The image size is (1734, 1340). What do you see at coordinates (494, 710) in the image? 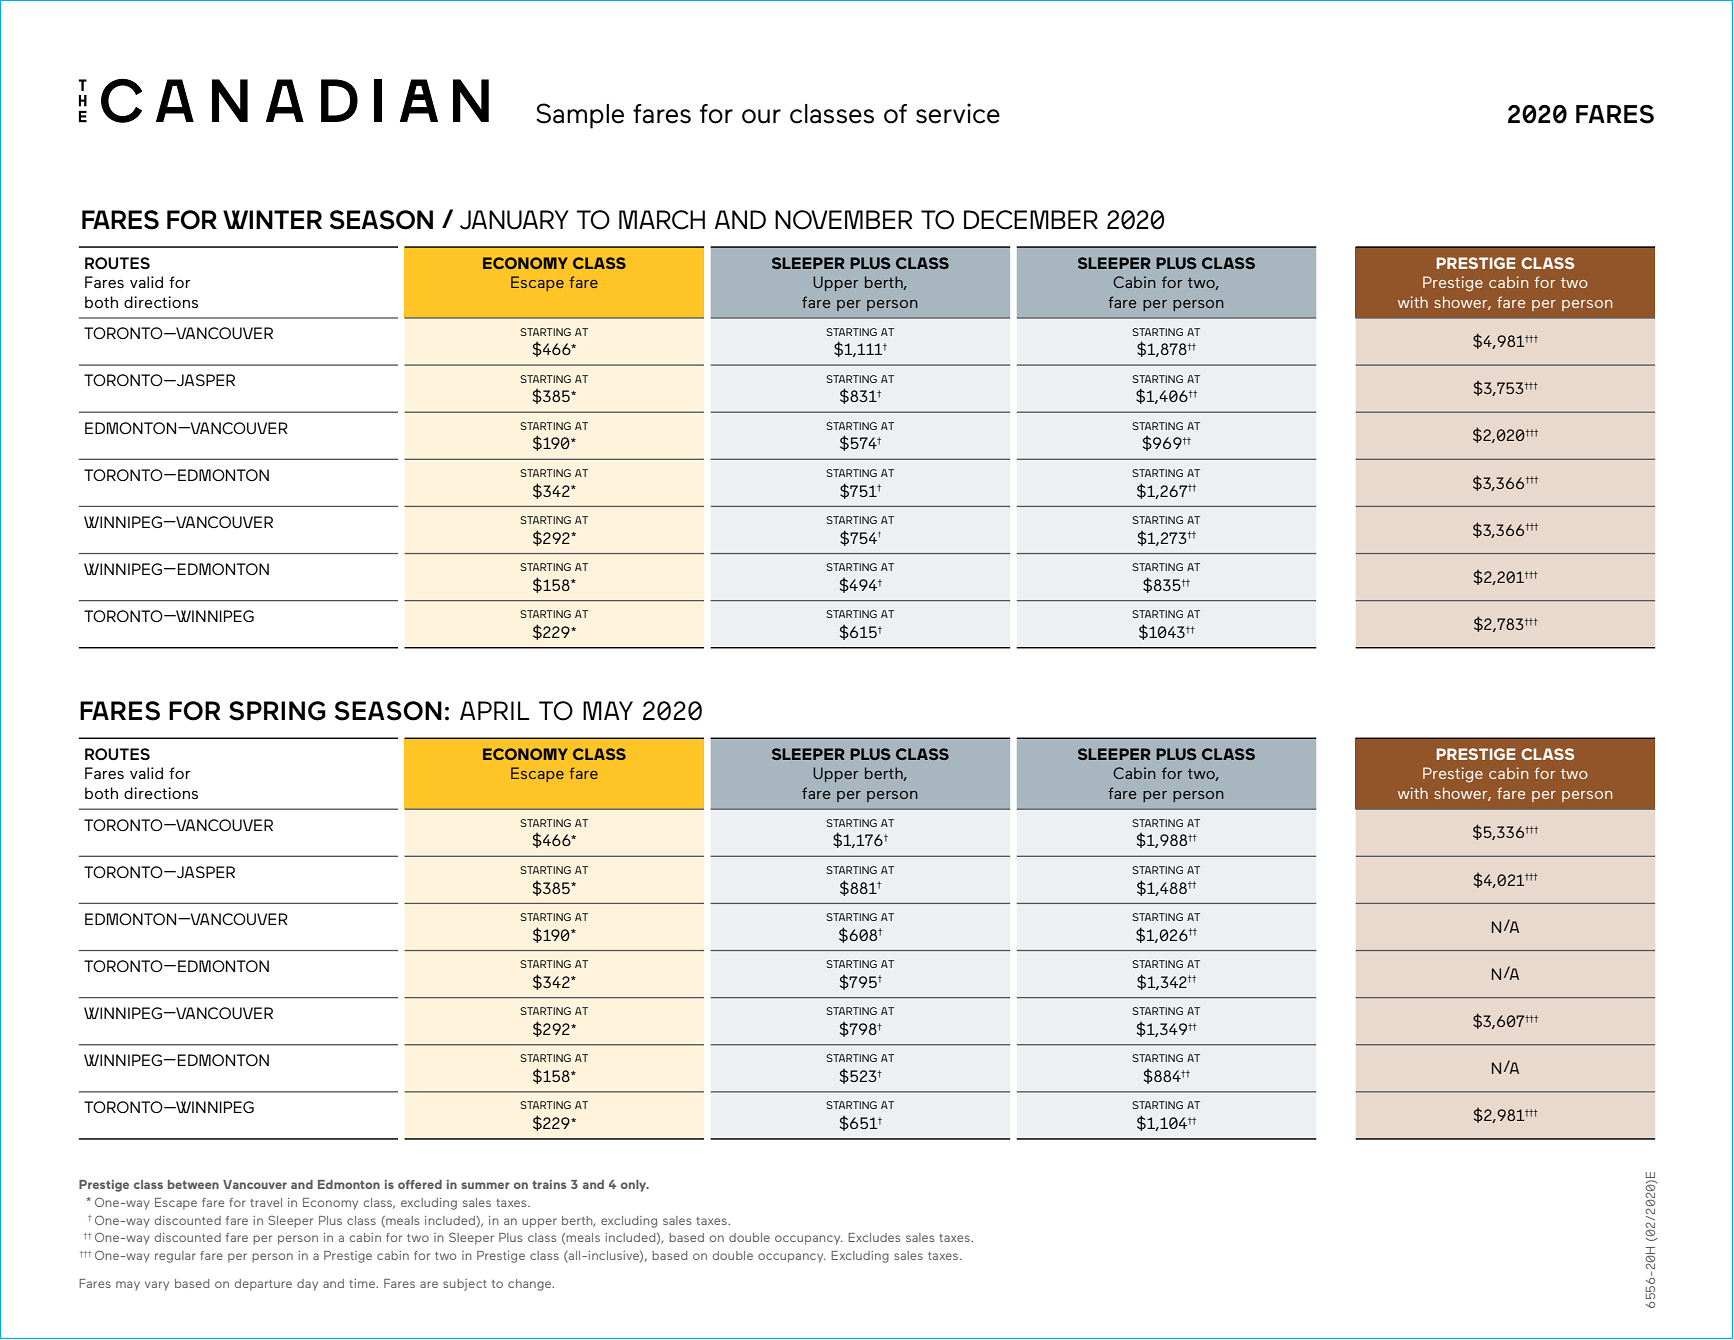
I see `APRIL` at bounding box center [494, 710].
